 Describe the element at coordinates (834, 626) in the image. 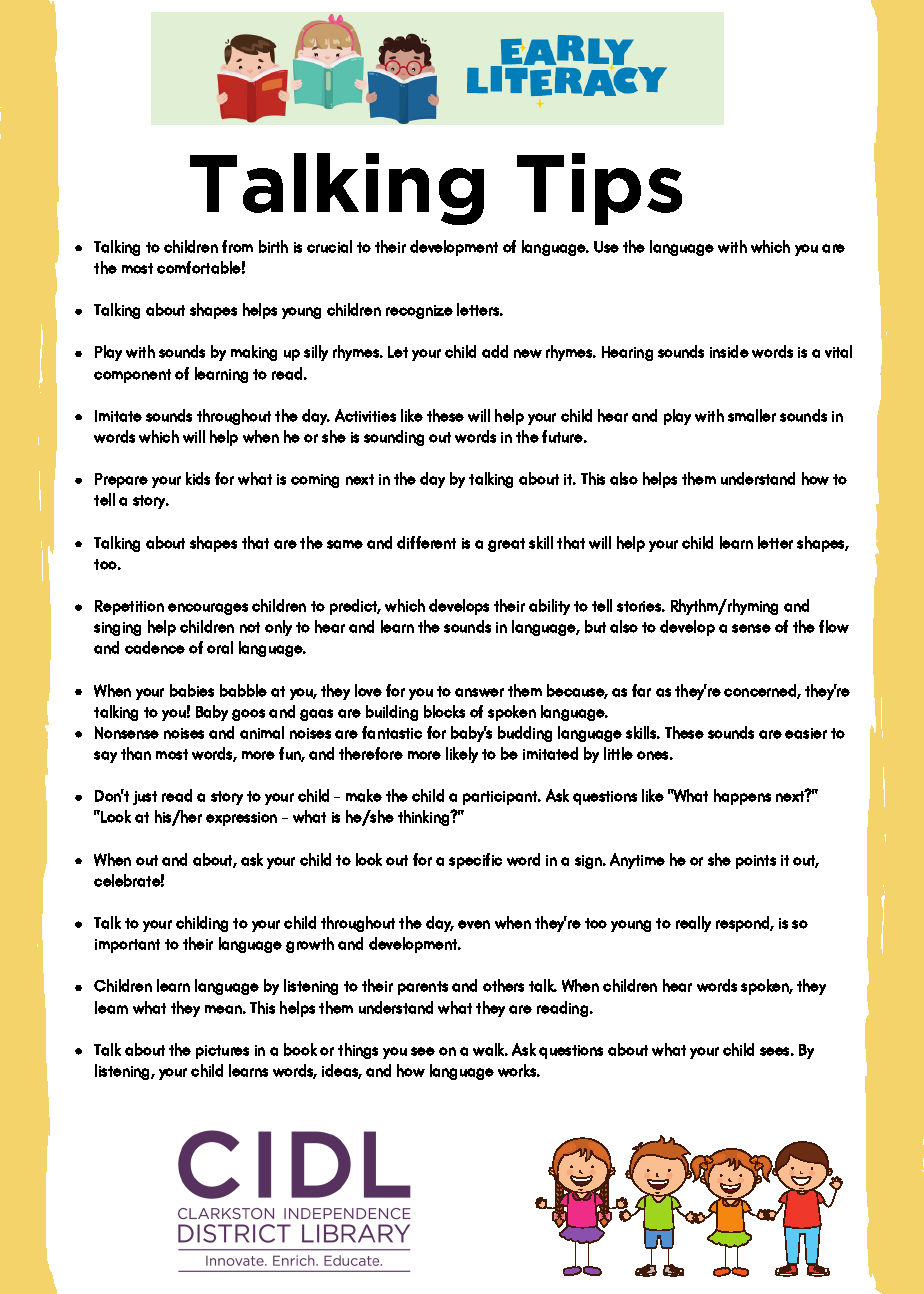

I see `flow` at that location.
